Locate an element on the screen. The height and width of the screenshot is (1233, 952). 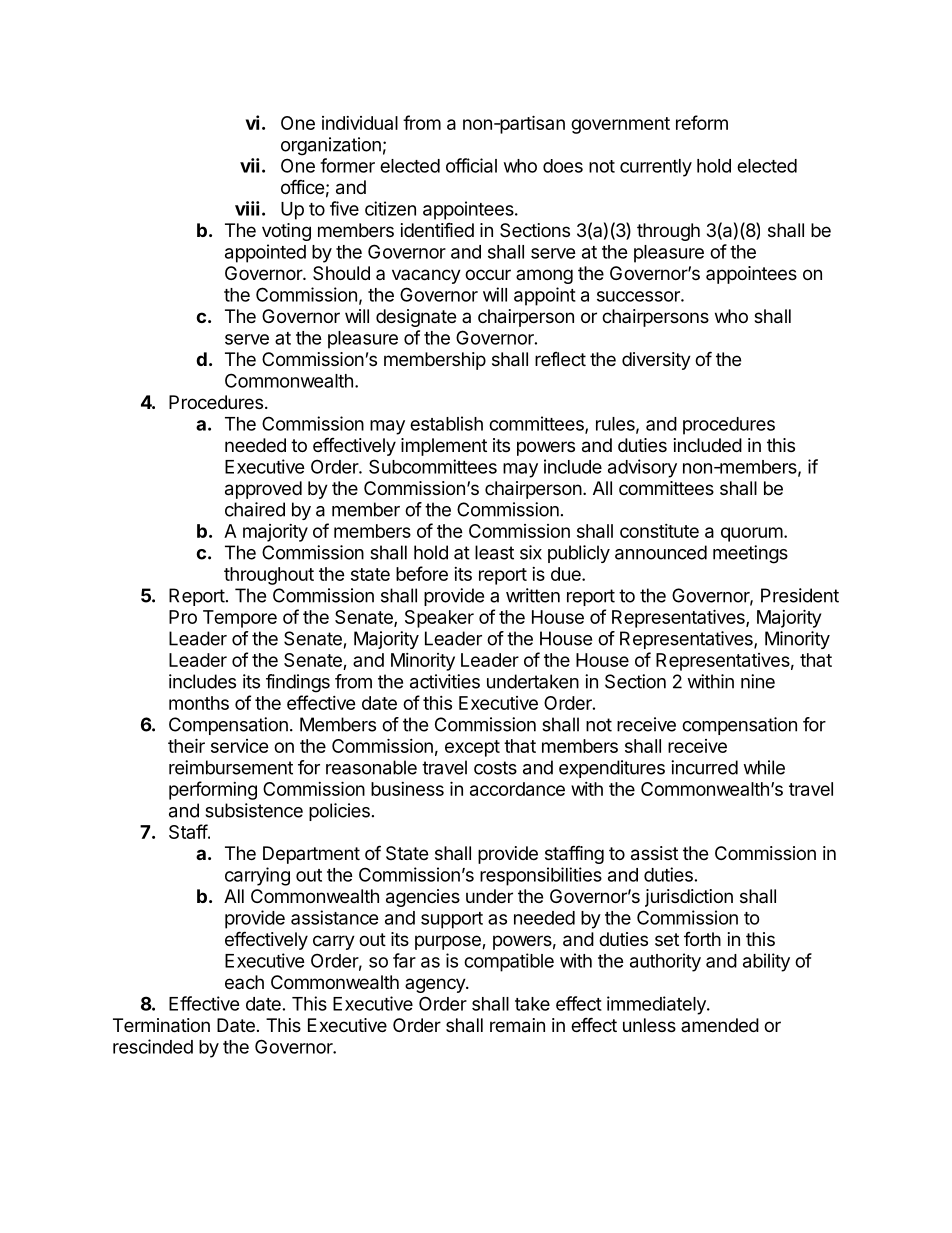
amended is located at coordinates (720, 1025).
